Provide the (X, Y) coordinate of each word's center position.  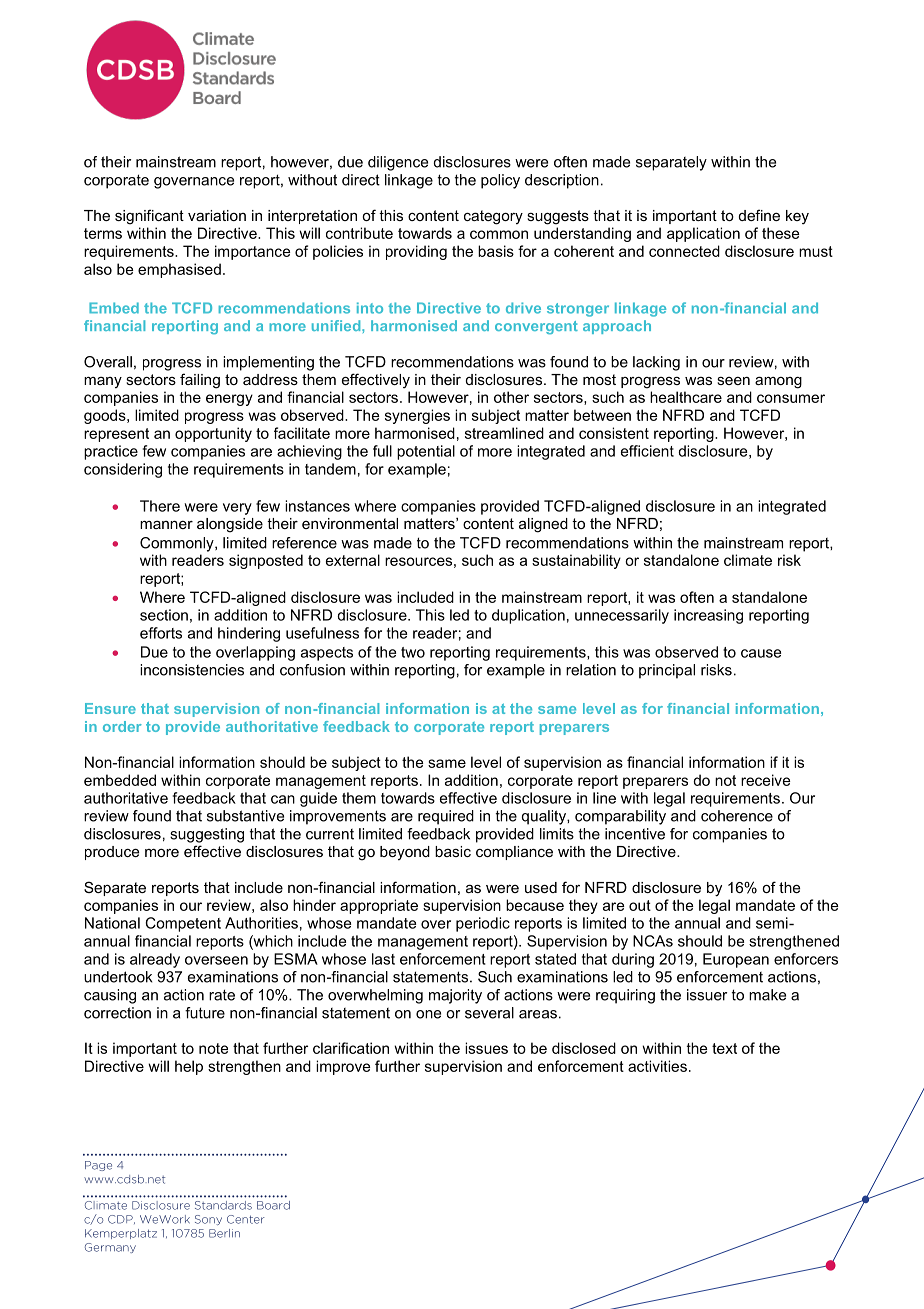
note (213, 1048)
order (122, 726)
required (446, 817)
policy (500, 181)
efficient (647, 451)
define (759, 215)
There (160, 506)
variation (217, 215)
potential (426, 452)
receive (766, 780)
